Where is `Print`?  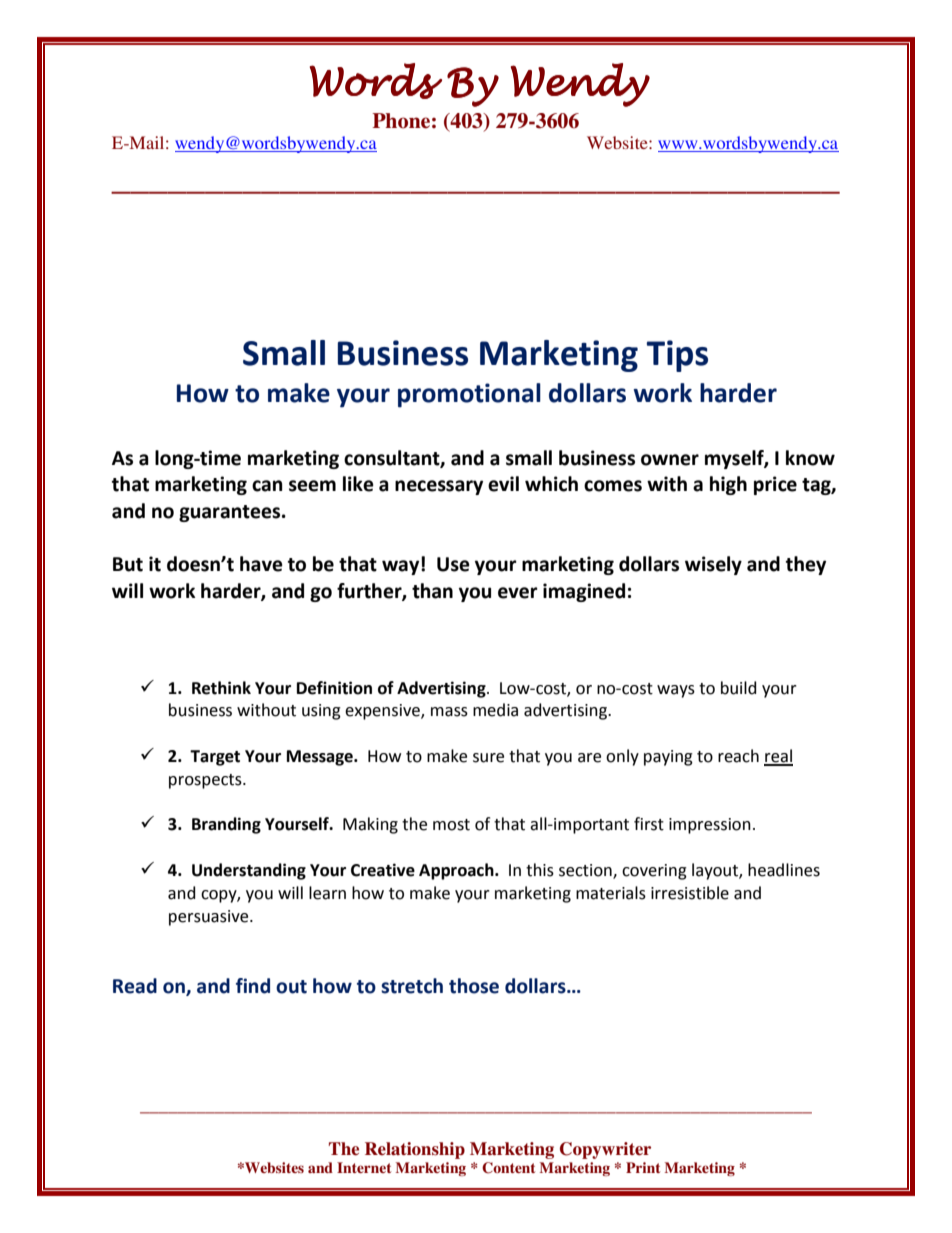 Print is located at coordinates (643, 1167).
